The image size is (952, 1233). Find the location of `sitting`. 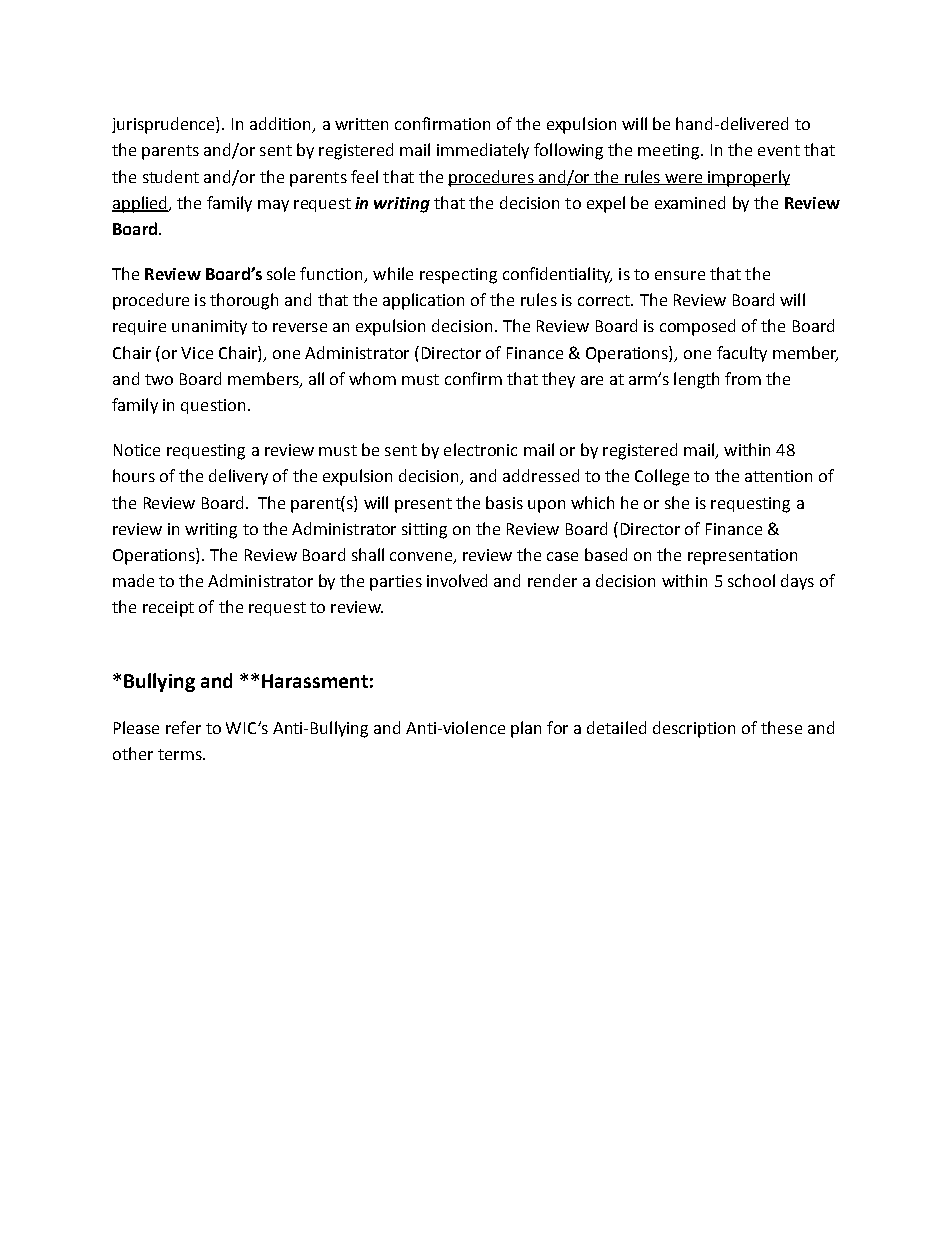

sitting is located at coordinates (424, 531).
